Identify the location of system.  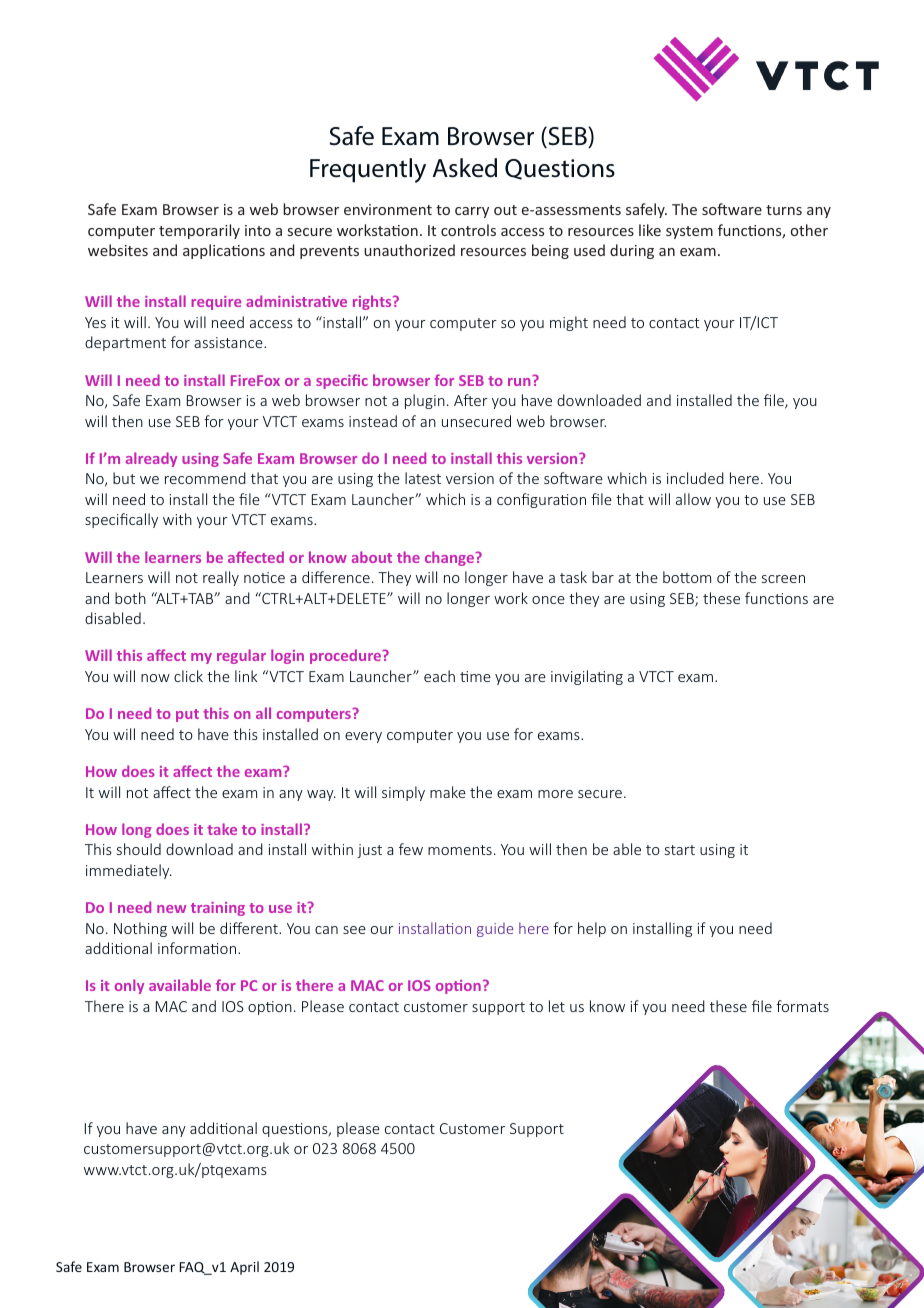
(689, 232).
